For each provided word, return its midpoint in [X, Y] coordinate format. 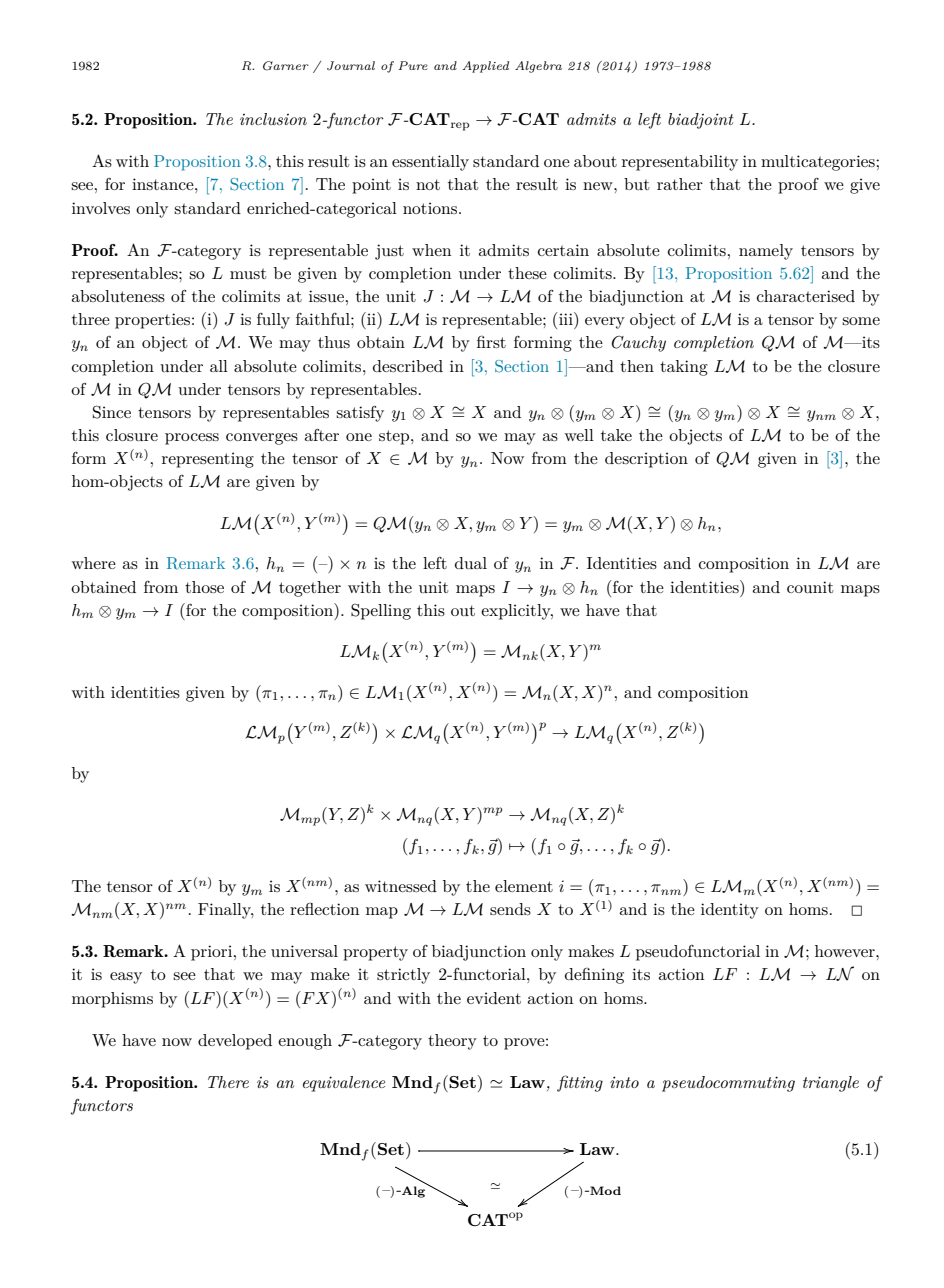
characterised [806, 296]
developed [235, 1042]
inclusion [273, 119]
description [646, 460]
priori [211, 953]
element [524, 886]
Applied [486, 67]
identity [730, 911]
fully [273, 321]
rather [680, 184]
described [408, 366]
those [204, 587]
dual [471, 563]
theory [452, 1042]
